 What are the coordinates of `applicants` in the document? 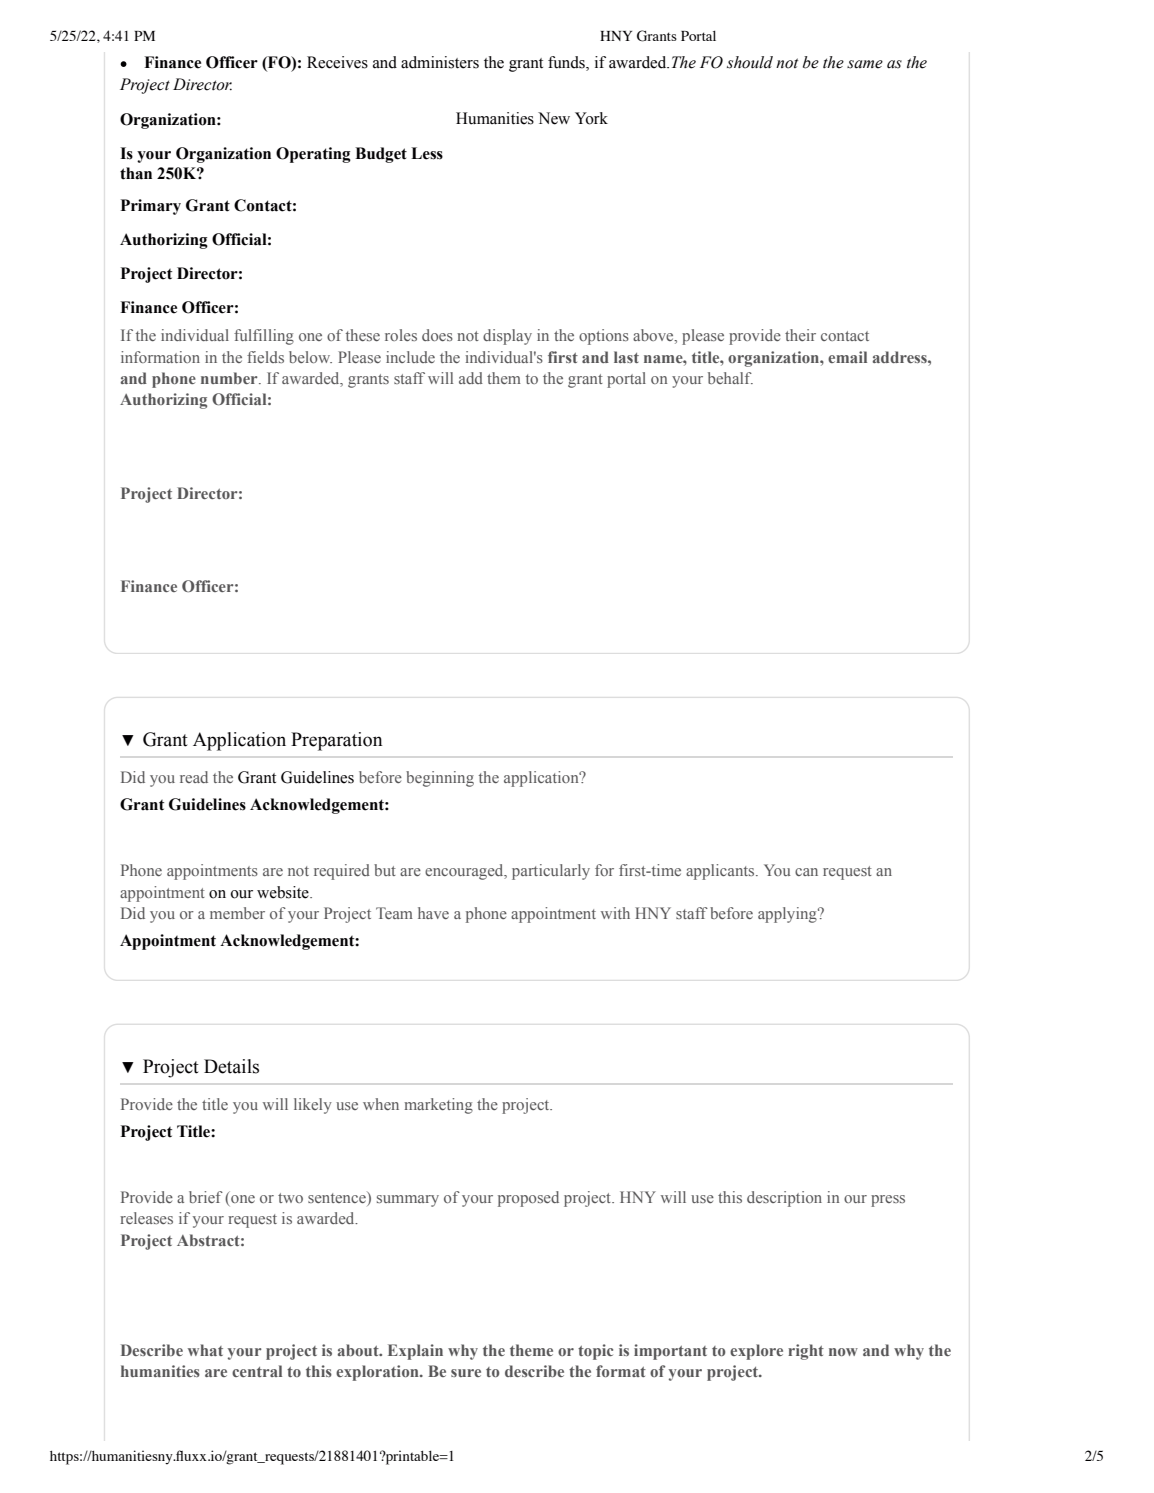 It's located at (721, 872).
